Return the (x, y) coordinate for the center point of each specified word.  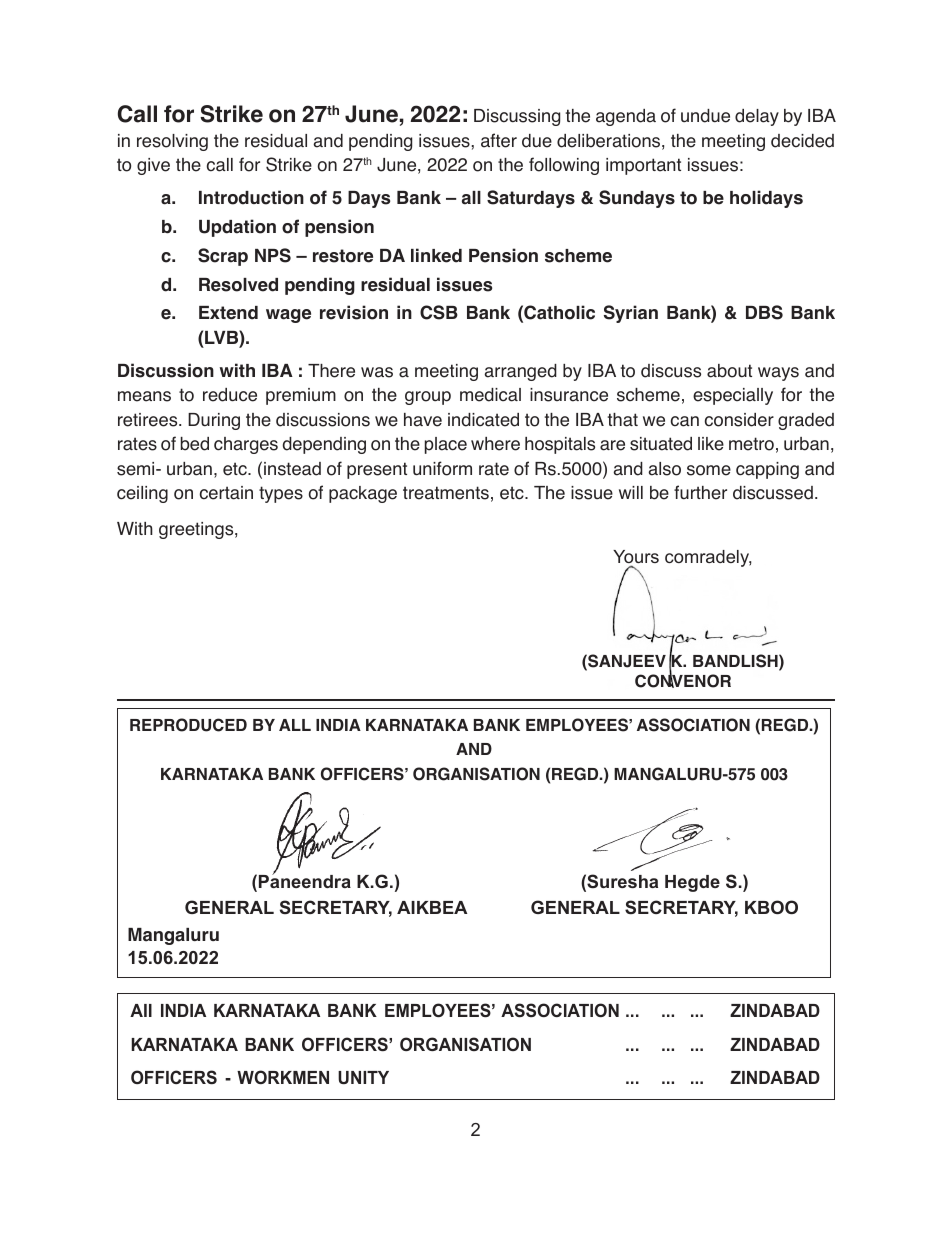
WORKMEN (283, 1077)
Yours (636, 558)
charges (246, 445)
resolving (172, 142)
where (495, 444)
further (700, 492)
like (711, 444)
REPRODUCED (188, 725)
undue (705, 116)
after (499, 140)
